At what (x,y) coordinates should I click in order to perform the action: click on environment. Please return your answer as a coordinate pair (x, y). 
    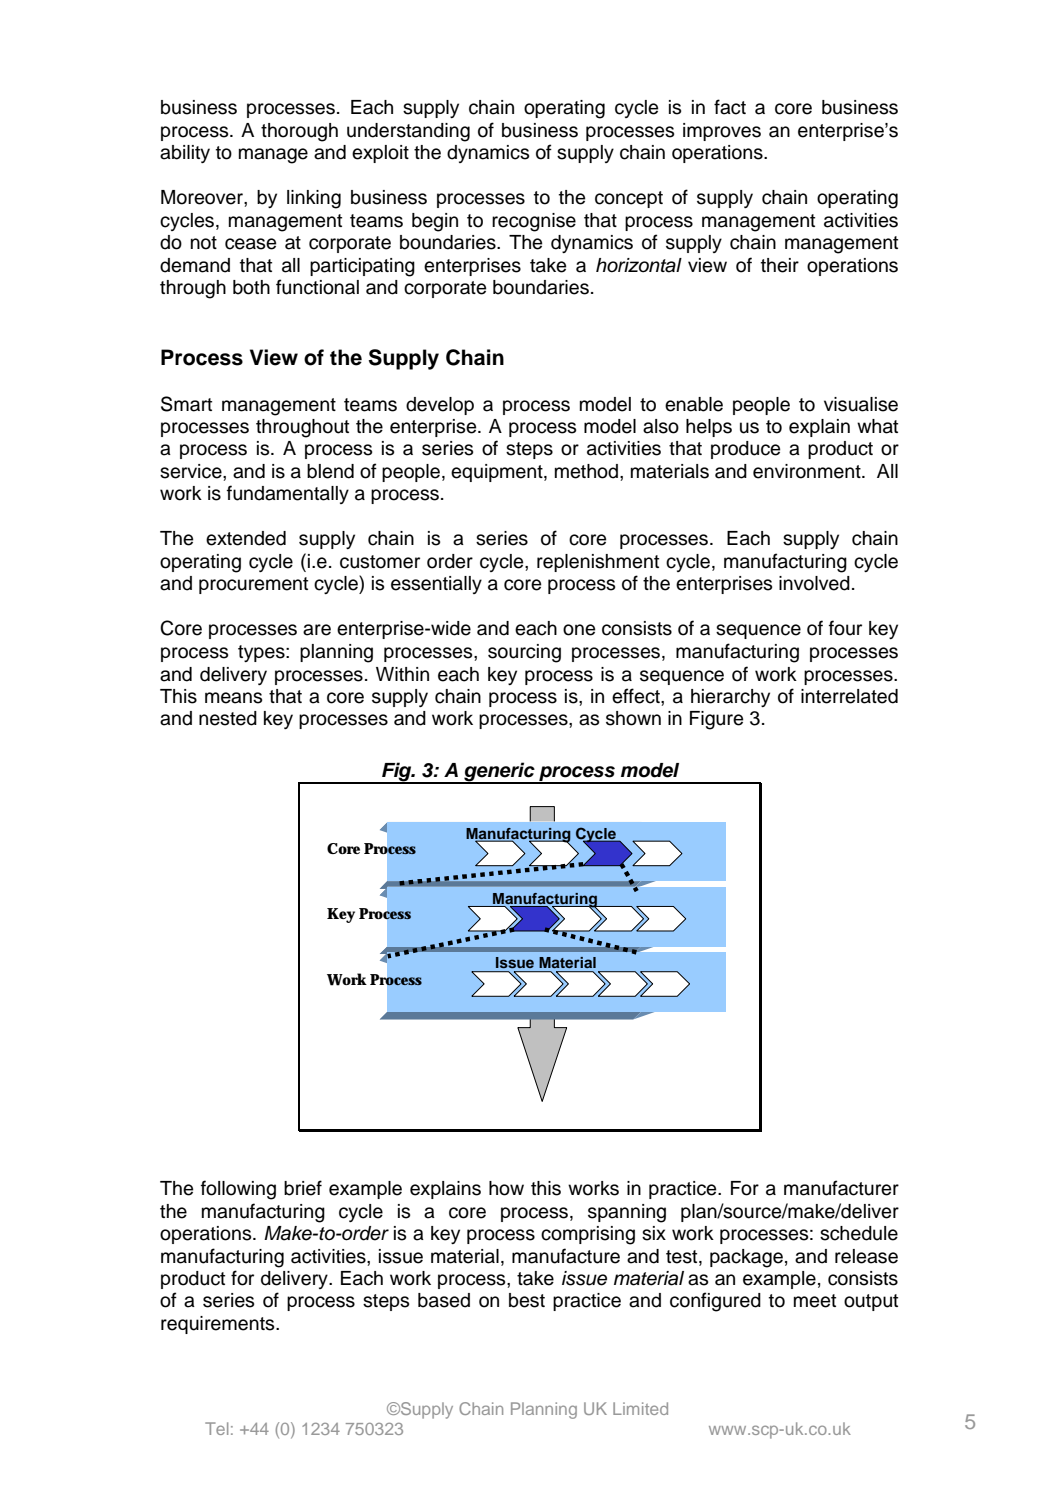
    Looking at the image, I should click on (808, 471).
